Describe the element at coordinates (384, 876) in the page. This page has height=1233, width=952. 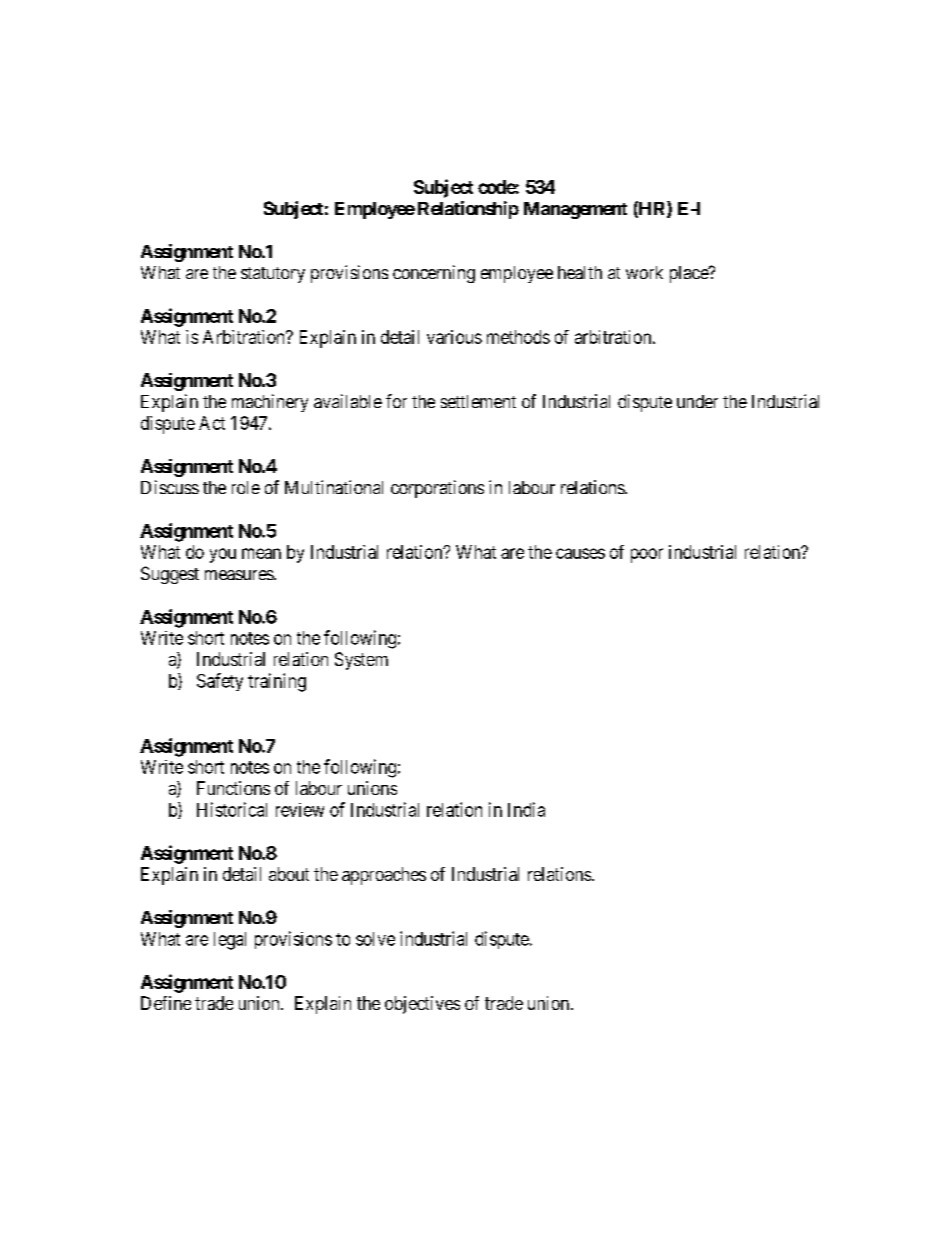
I see `approaches` at that location.
